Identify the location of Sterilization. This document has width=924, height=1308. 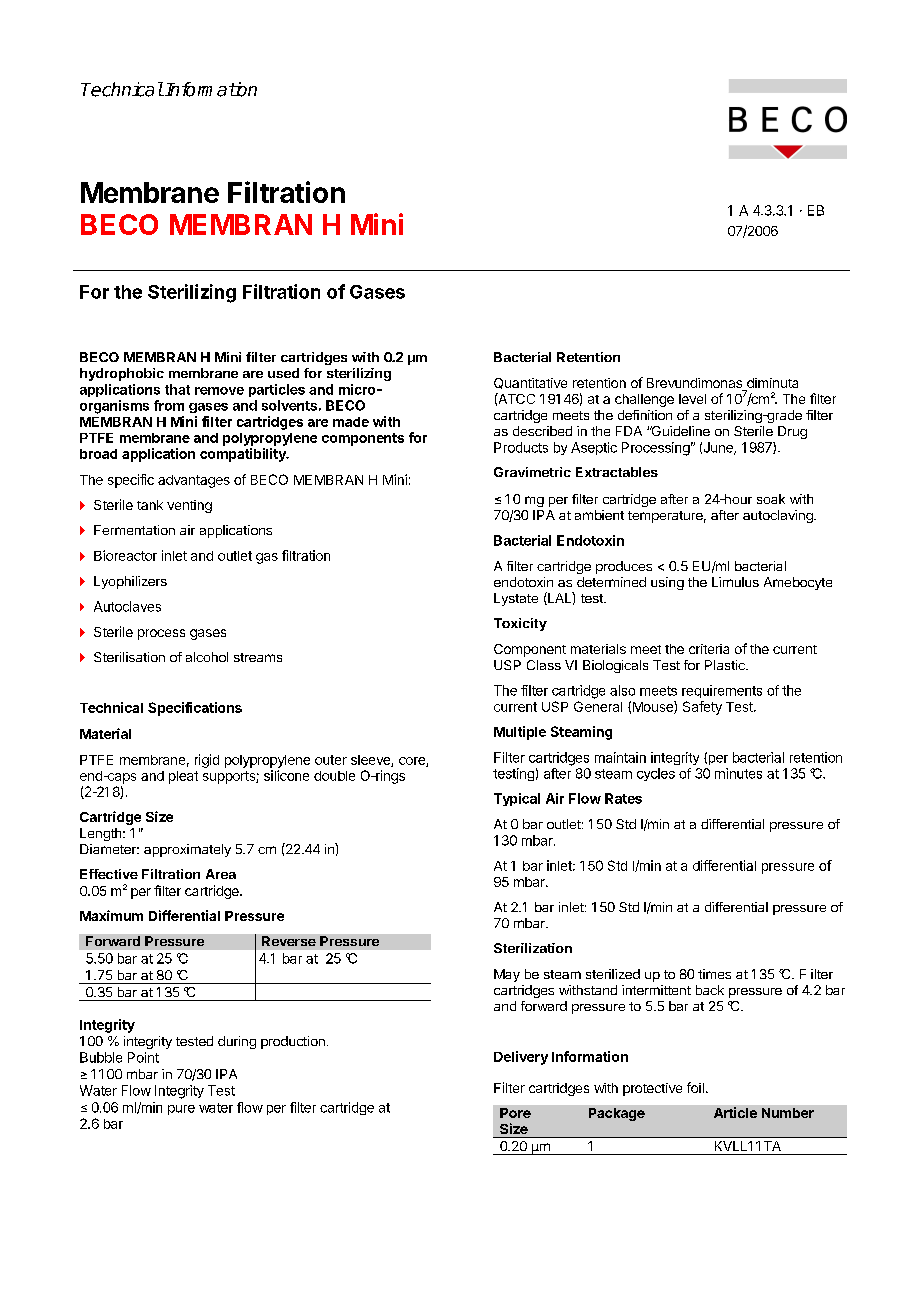
(533, 948).
